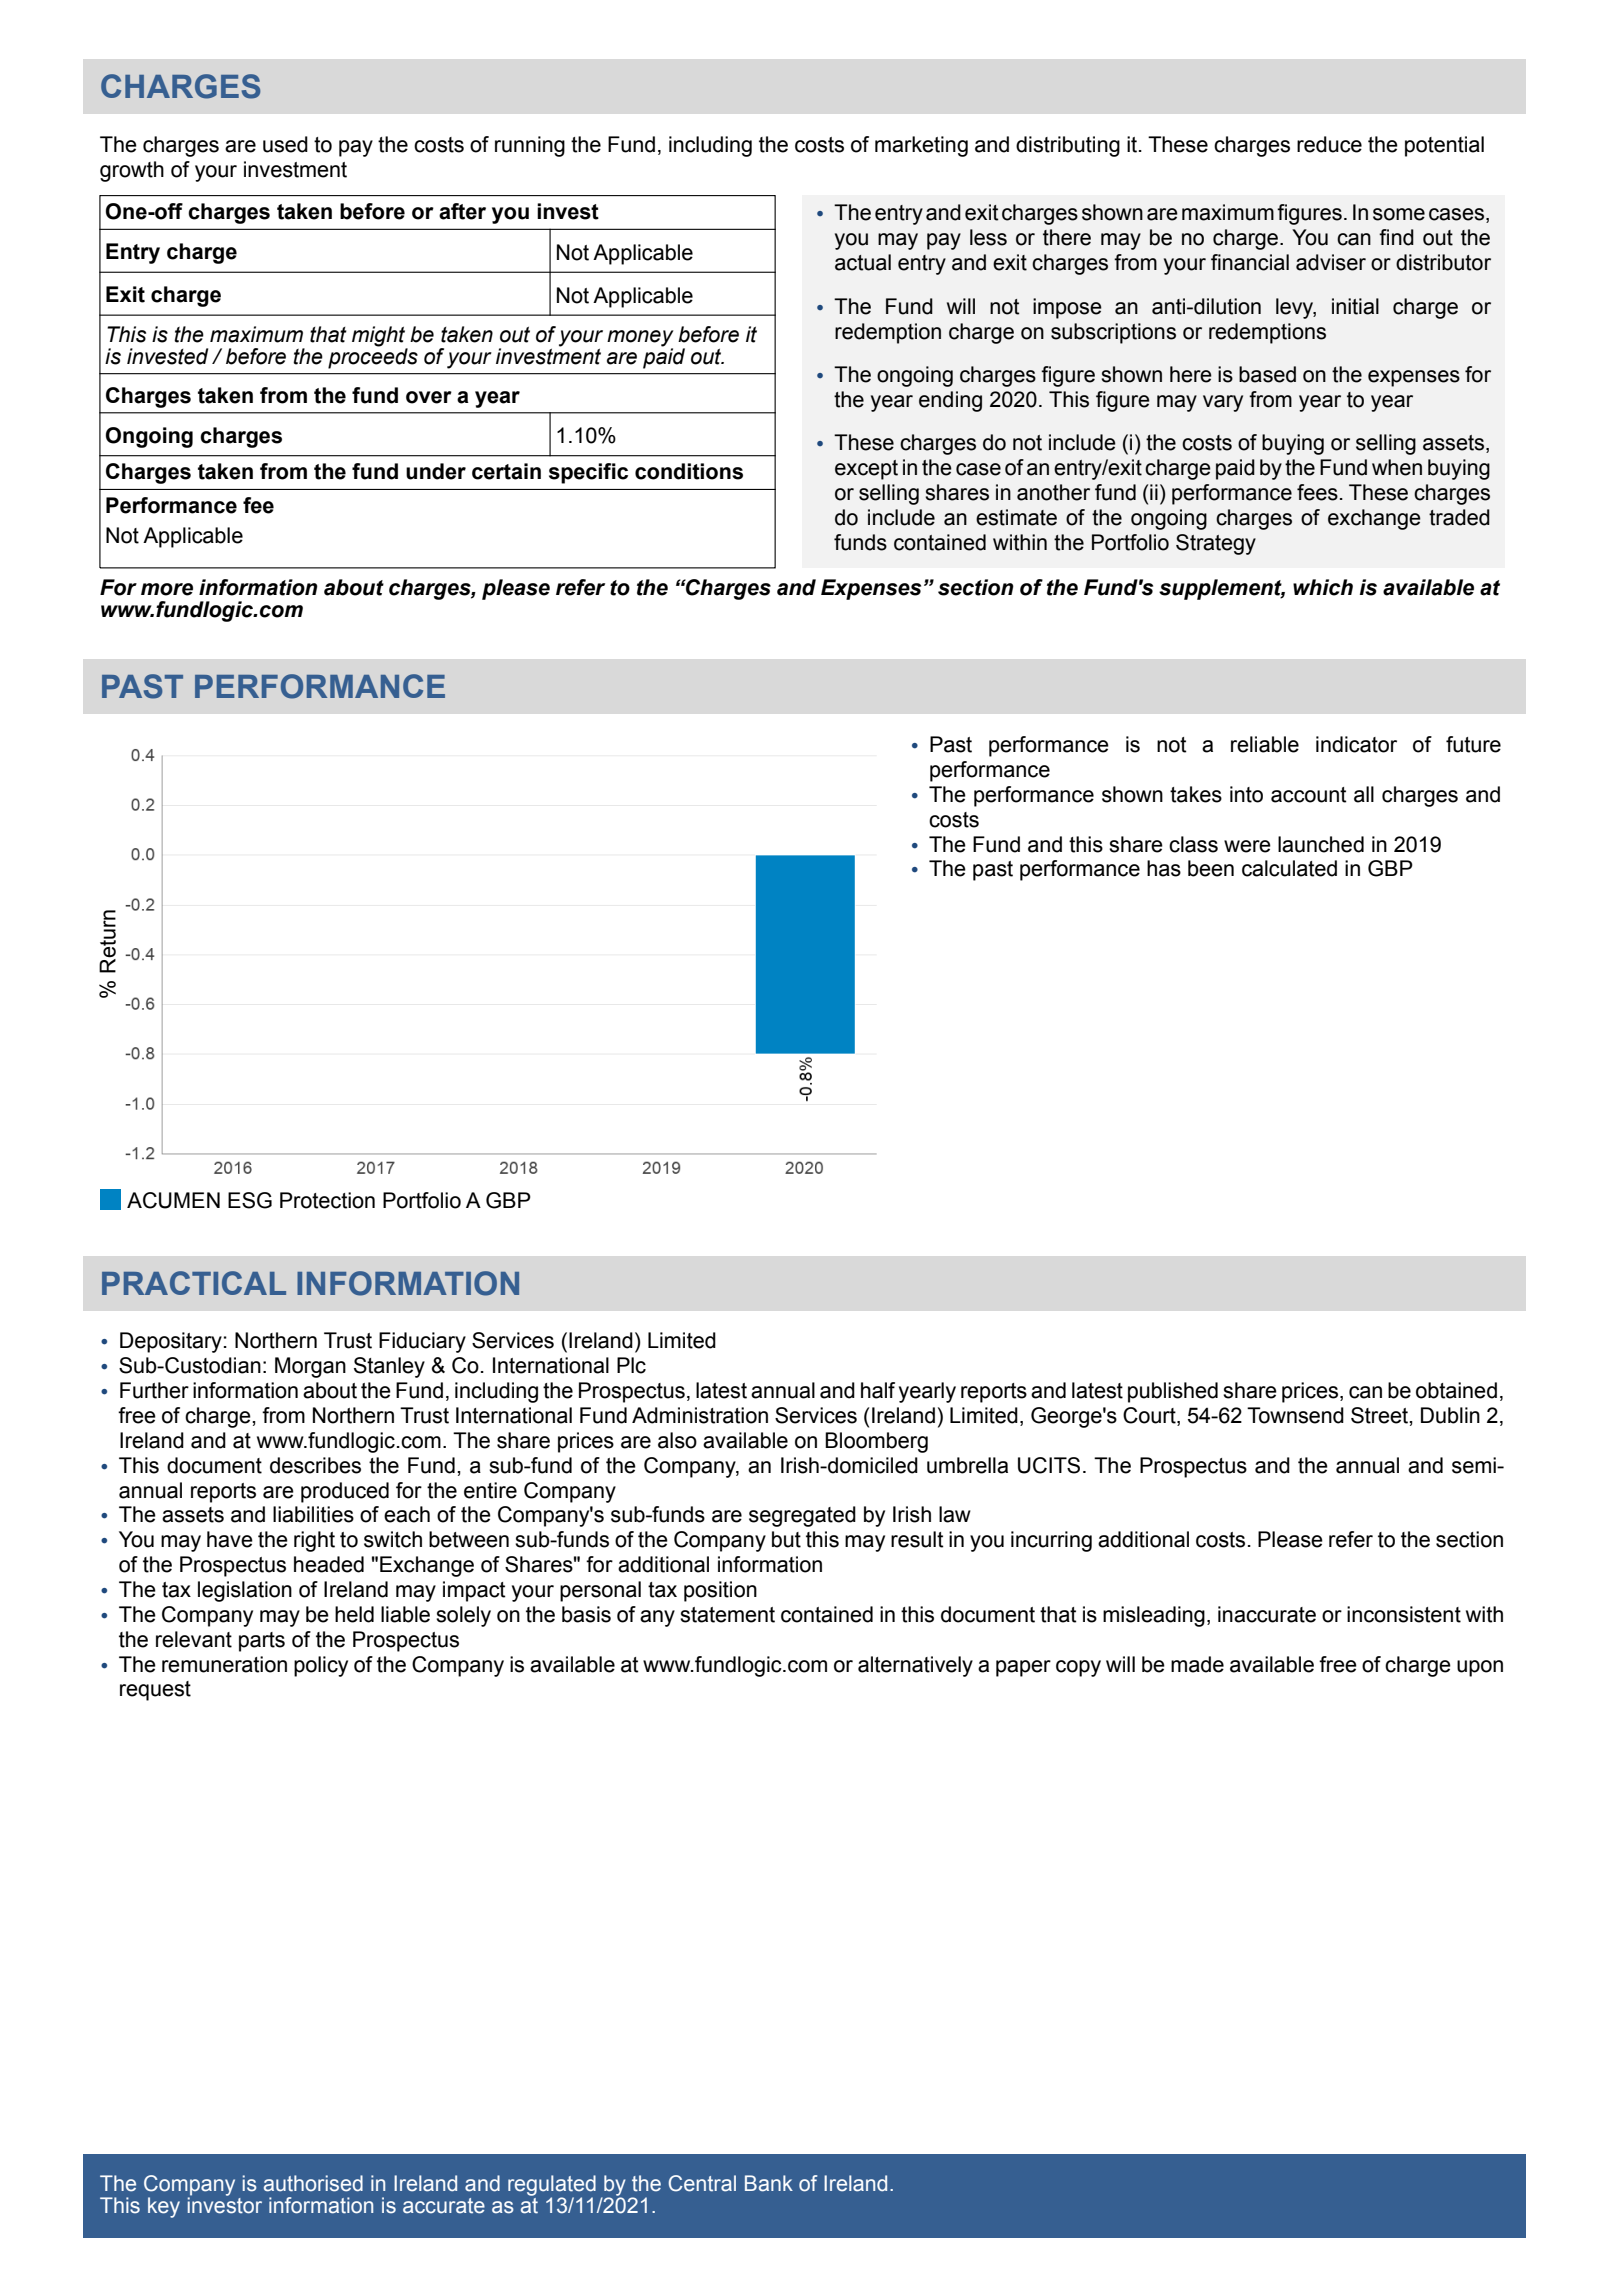  What do you see at coordinates (285, 144) in the page?
I see `used` at bounding box center [285, 144].
